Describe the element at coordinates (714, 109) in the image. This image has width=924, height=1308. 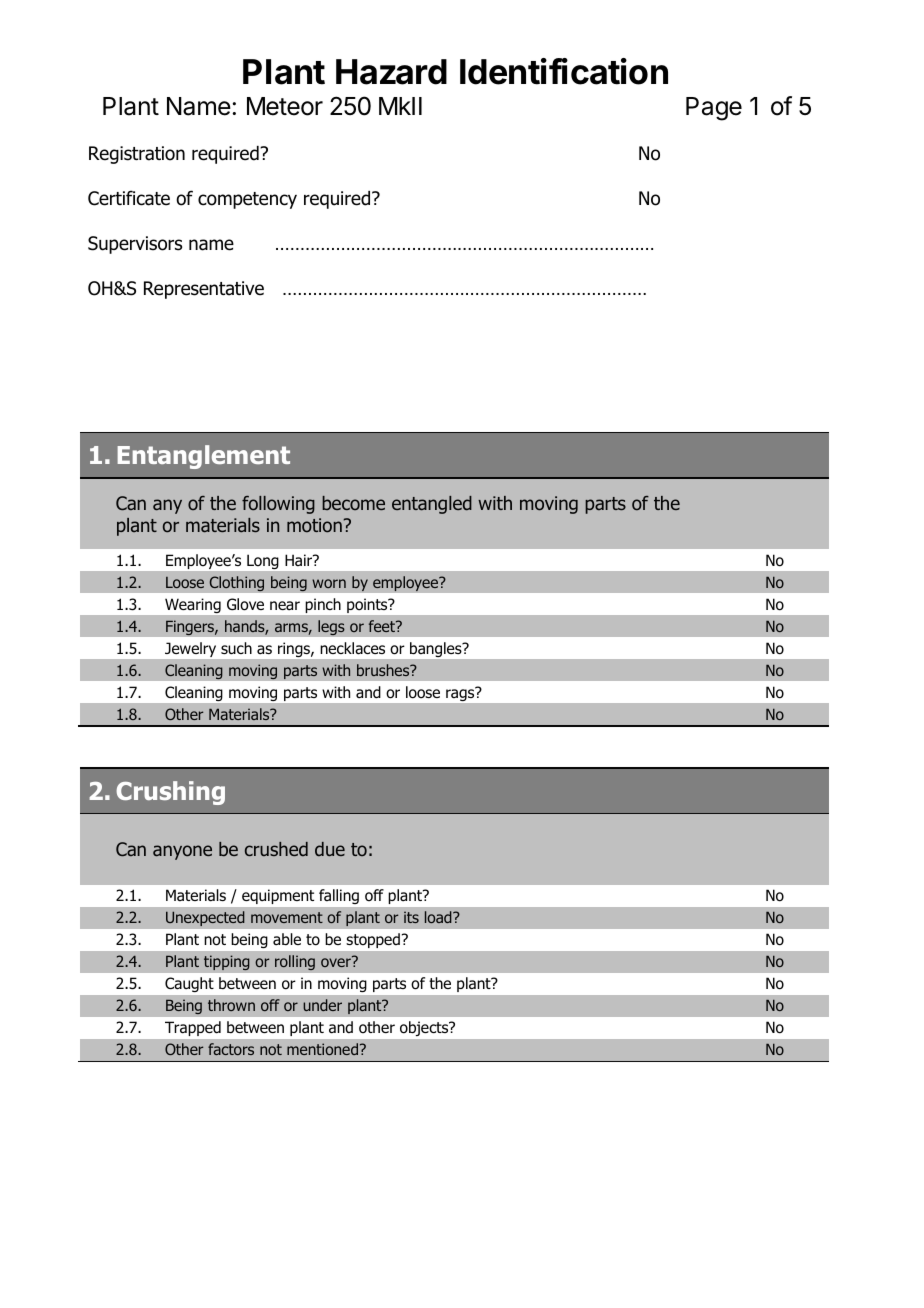
I see `Page` at that location.
